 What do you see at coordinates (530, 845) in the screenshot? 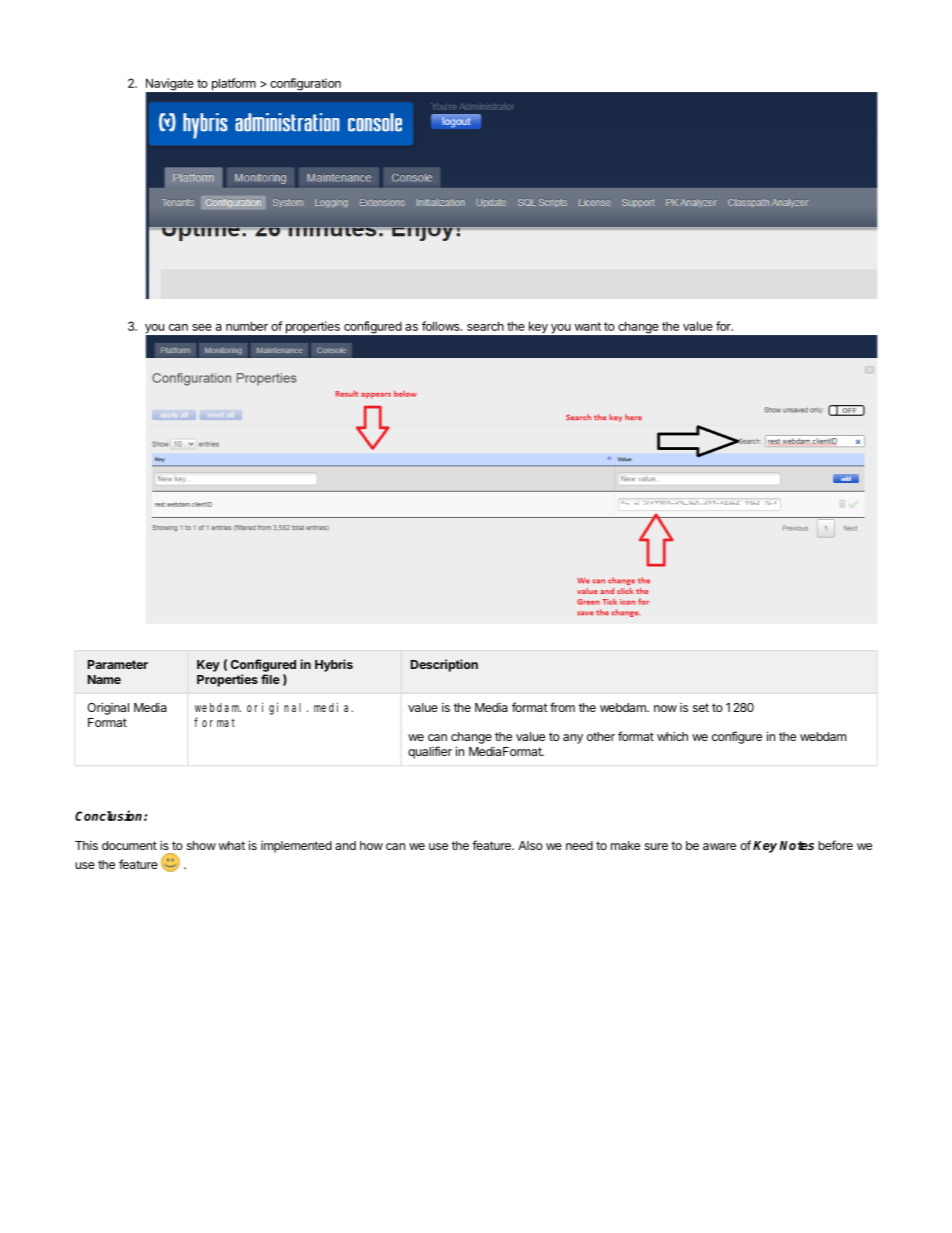
I see `Also` at bounding box center [530, 845].
